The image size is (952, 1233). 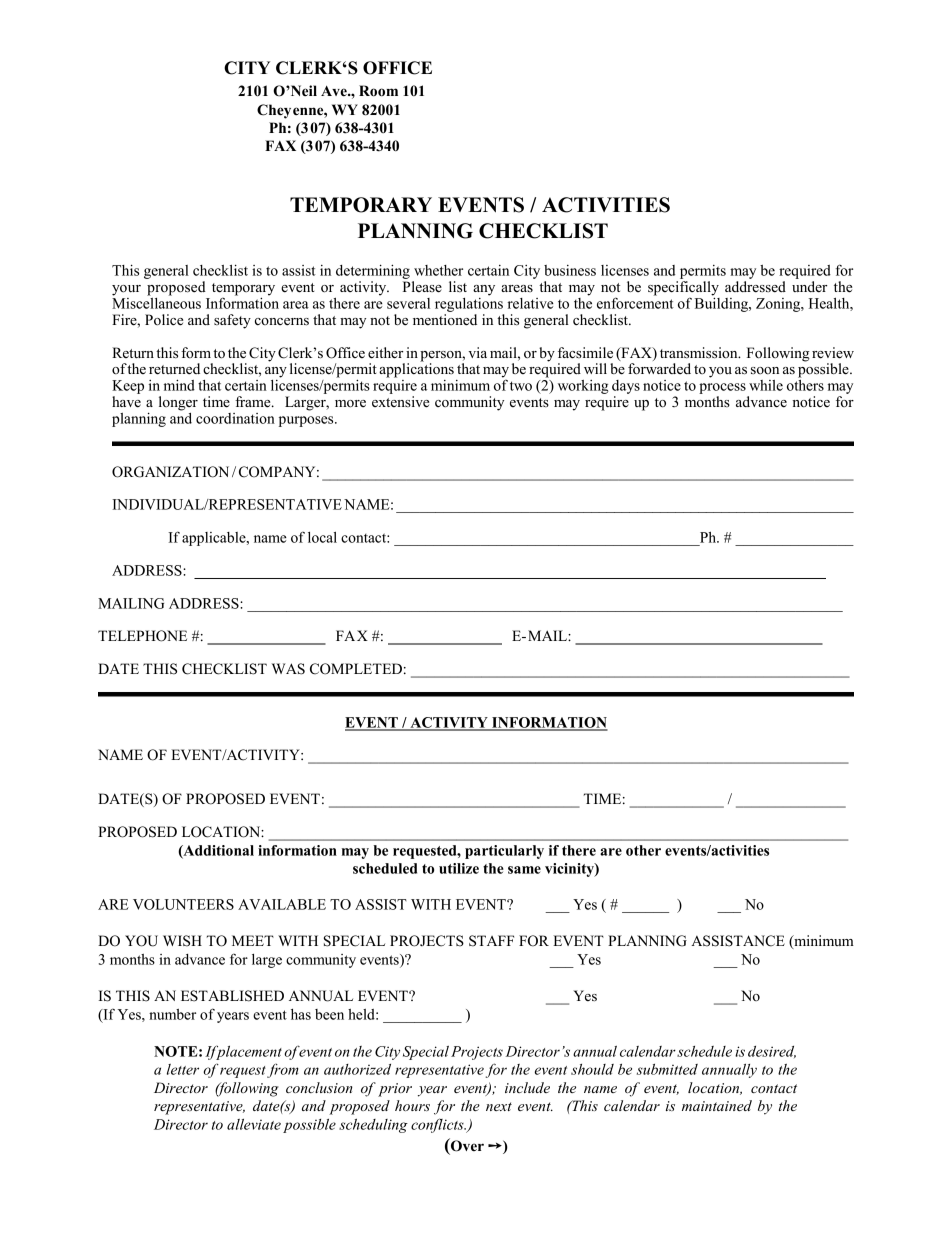 What do you see at coordinates (722, 388) in the screenshot?
I see `process` at bounding box center [722, 388].
